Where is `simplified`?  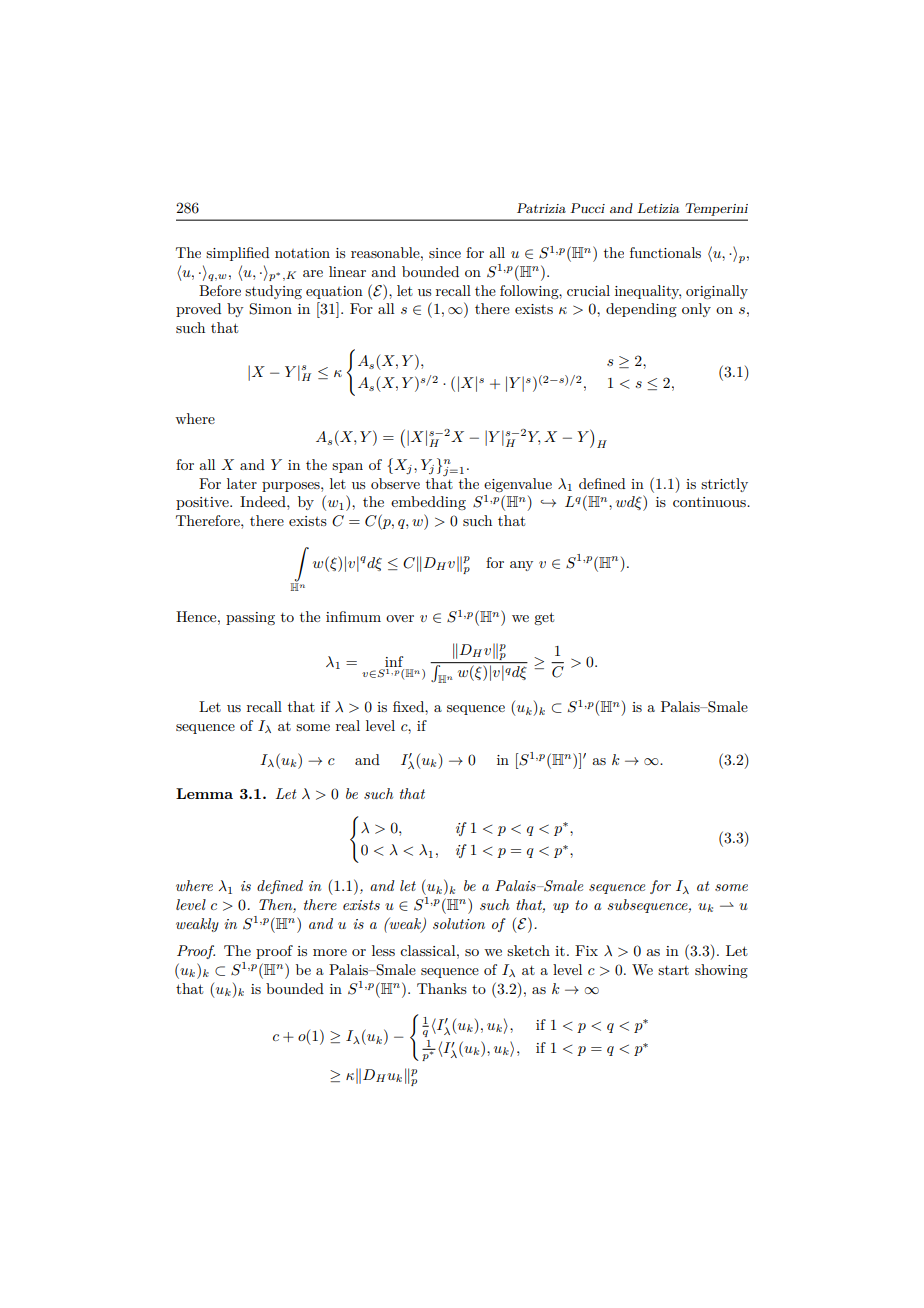 simplified is located at coordinates (237, 254).
